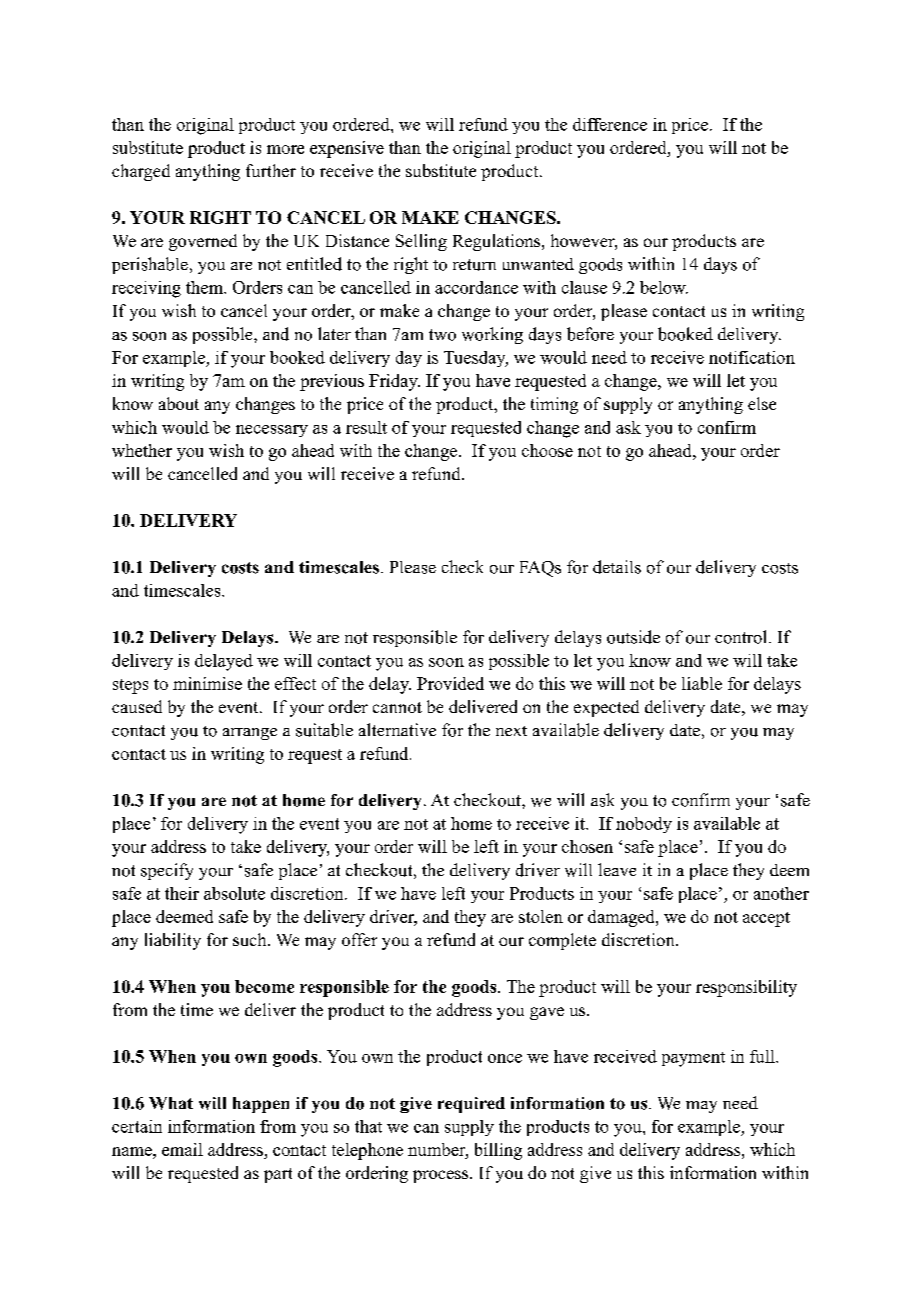 The width and height of the screenshot is (924, 1308). Describe the element at coordinates (271, 170) in the screenshot. I see `further` at that location.
